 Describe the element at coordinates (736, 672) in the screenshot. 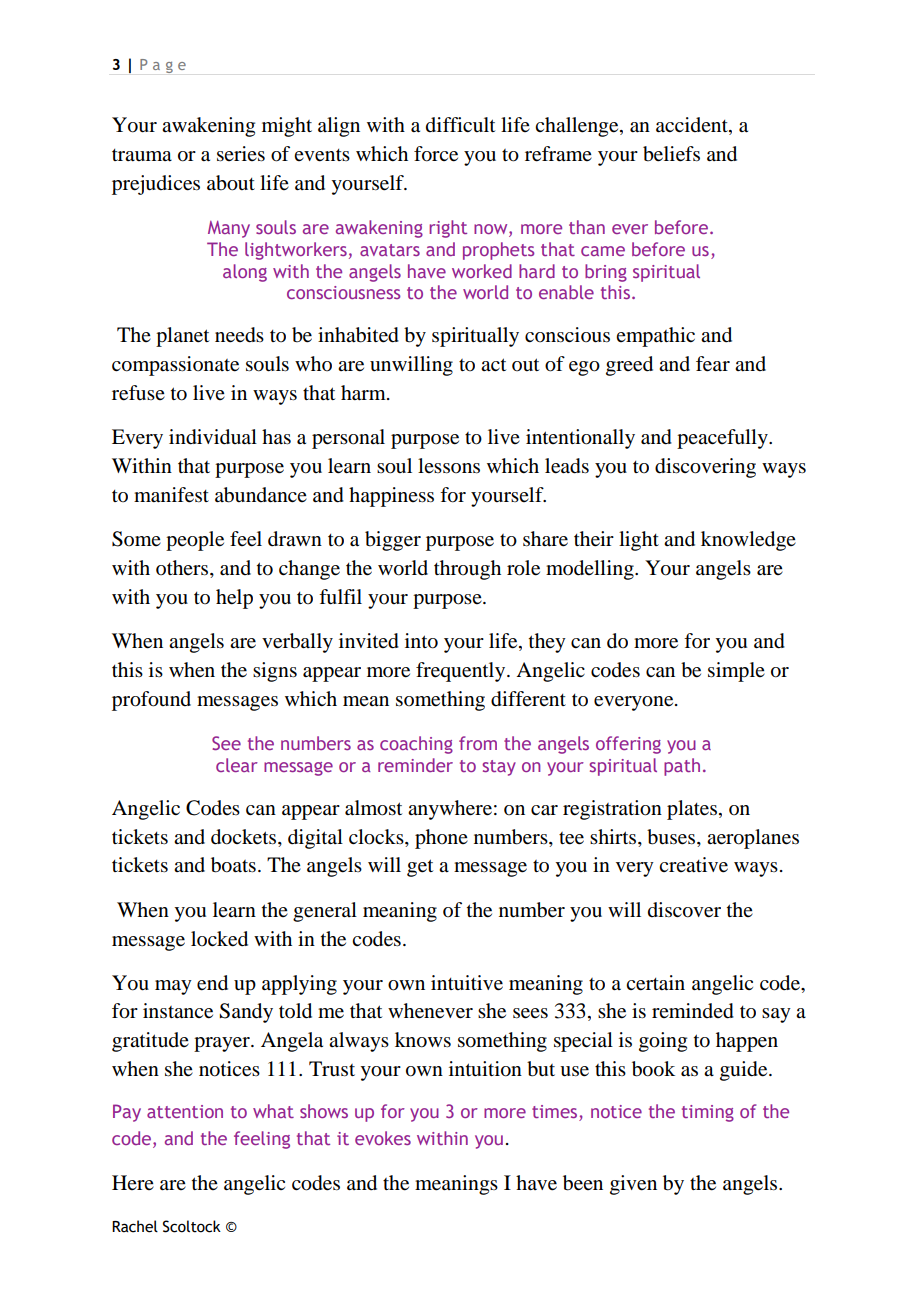

I see `simple` at that location.
